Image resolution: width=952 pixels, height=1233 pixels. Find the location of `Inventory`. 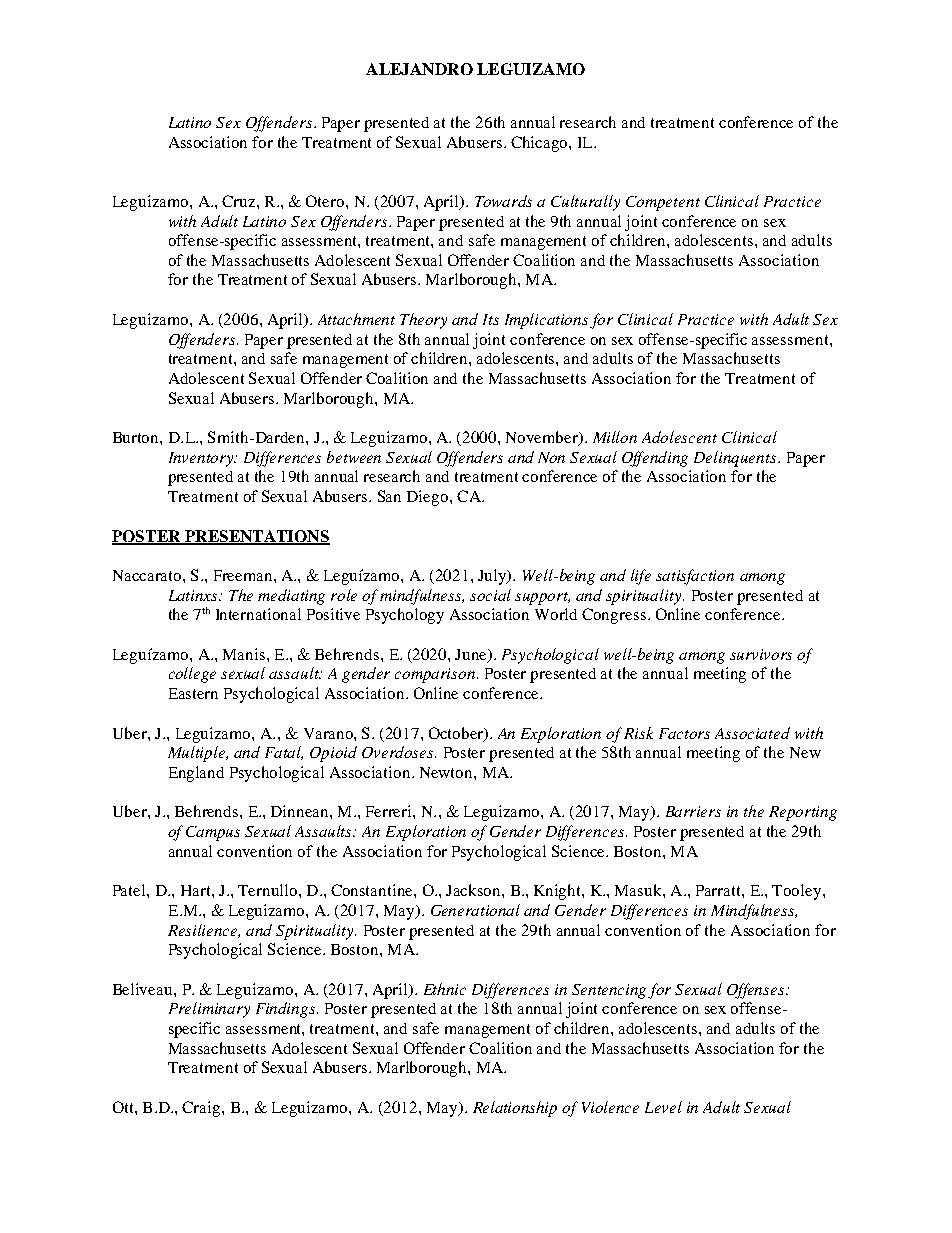

Inventory is located at coordinates (202, 459).
